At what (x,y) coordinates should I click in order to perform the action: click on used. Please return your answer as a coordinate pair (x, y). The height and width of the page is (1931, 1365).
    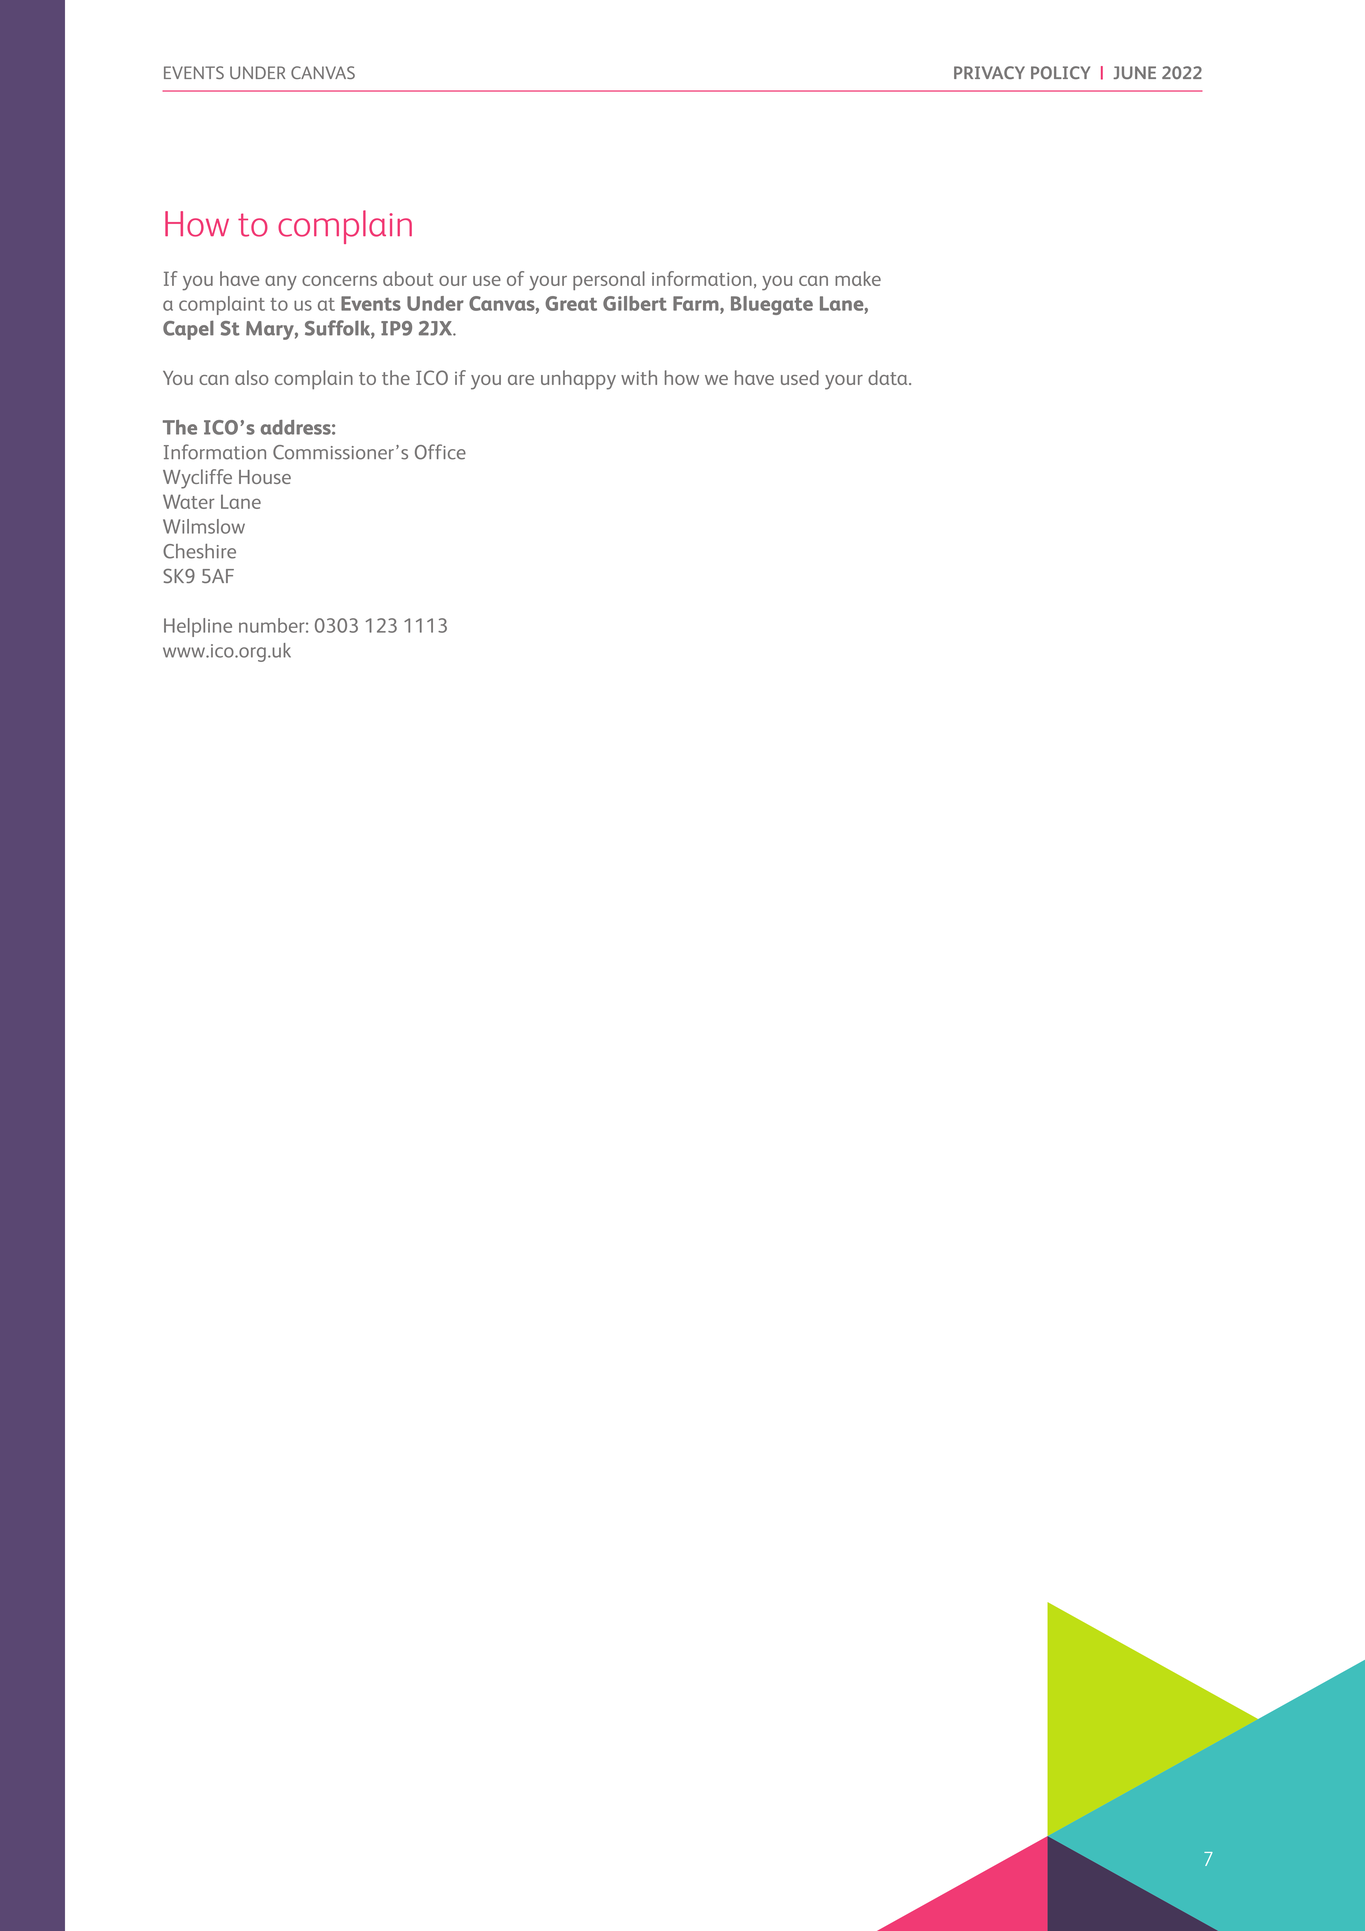
    Looking at the image, I should click on (800, 377).
